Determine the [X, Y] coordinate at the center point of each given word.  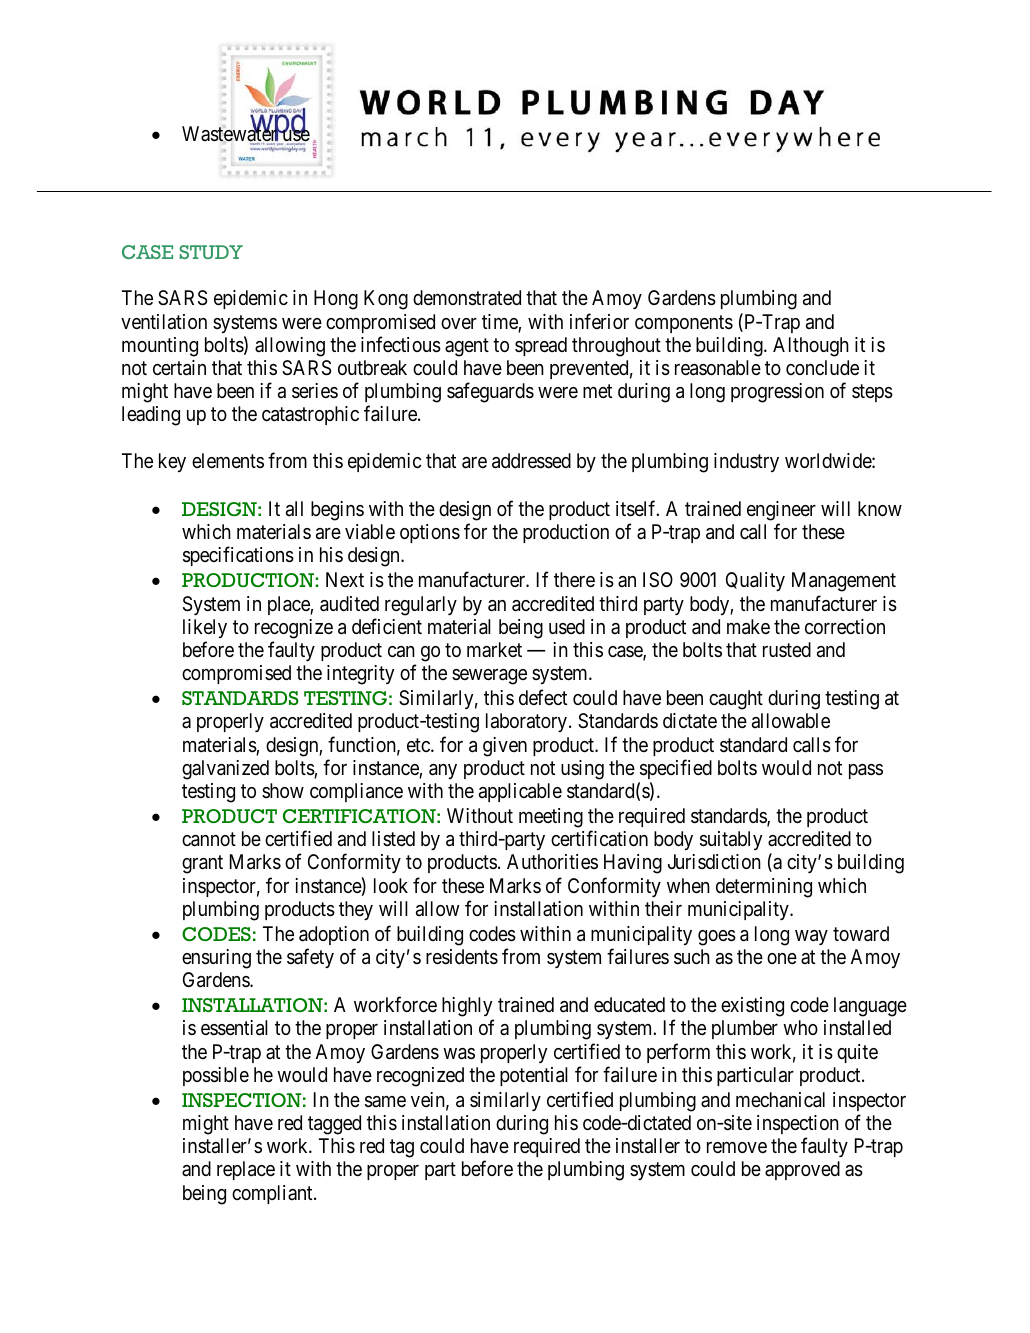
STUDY [211, 252]
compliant [273, 1194]
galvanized [225, 770]
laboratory [528, 722]
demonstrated [467, 298]
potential [534, 1076]
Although [811, 347]
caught [736, 700]
